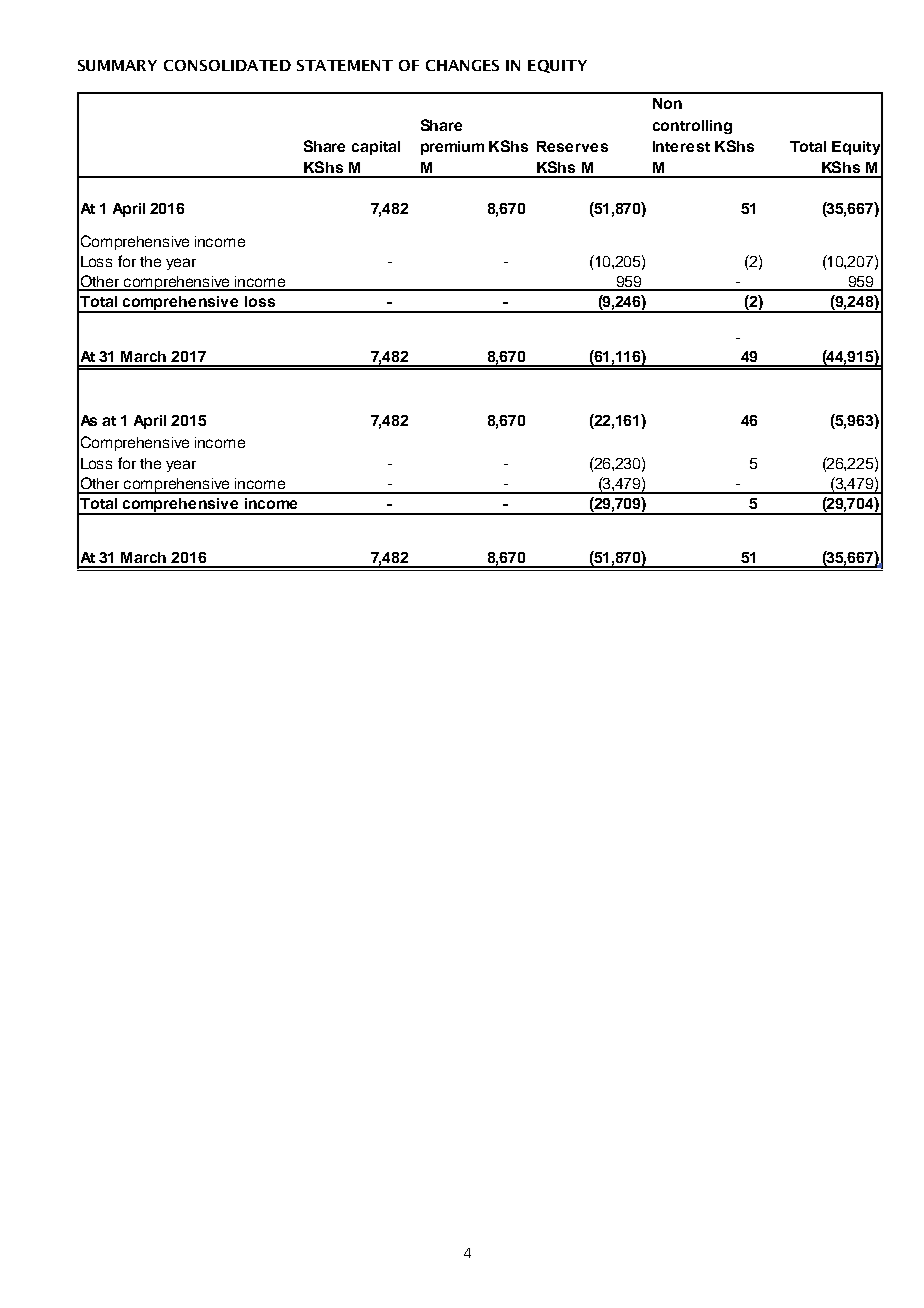 This image has width=924, height=1308. Describe the element at coordinates (572, 146) in the image. I see `Reserves` at that location.
